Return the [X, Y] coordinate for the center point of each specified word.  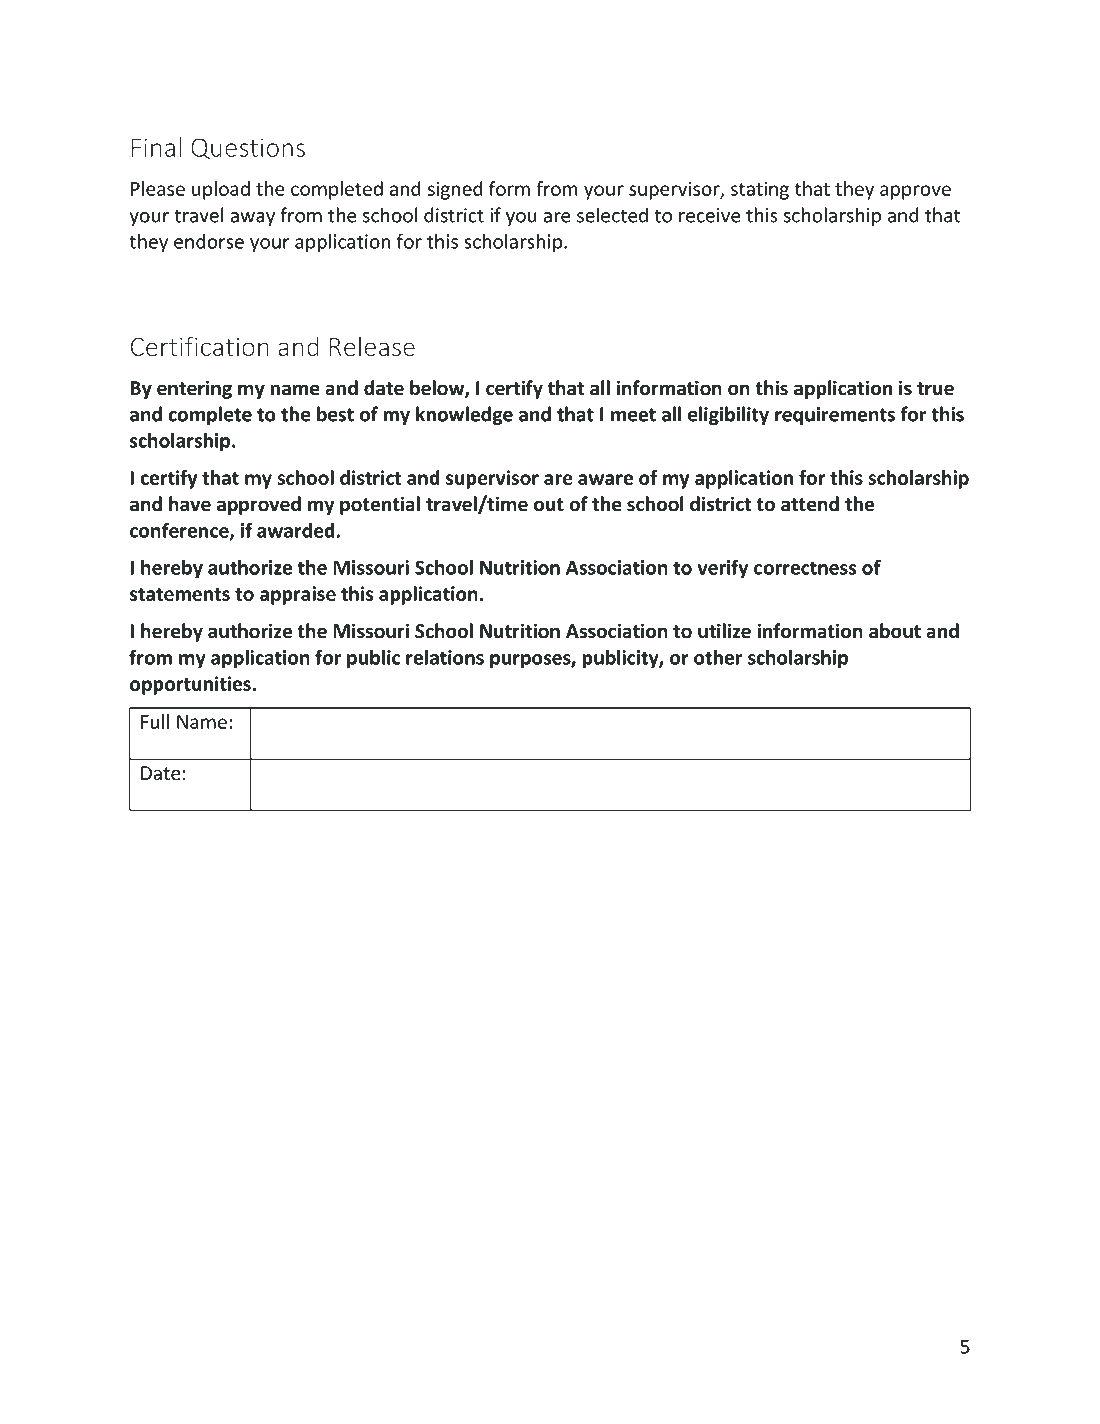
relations [445, 657]
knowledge [464, 415]
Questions [248, 148]
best [335, 414]
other [718, 657]
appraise [298, 595]
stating [760, 190]
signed [455, 190]
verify [723, 569]
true [935, 389]
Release [372, 346]
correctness [805, 568]
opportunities [191, 685]
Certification [200, 346]
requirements [835, 416]
